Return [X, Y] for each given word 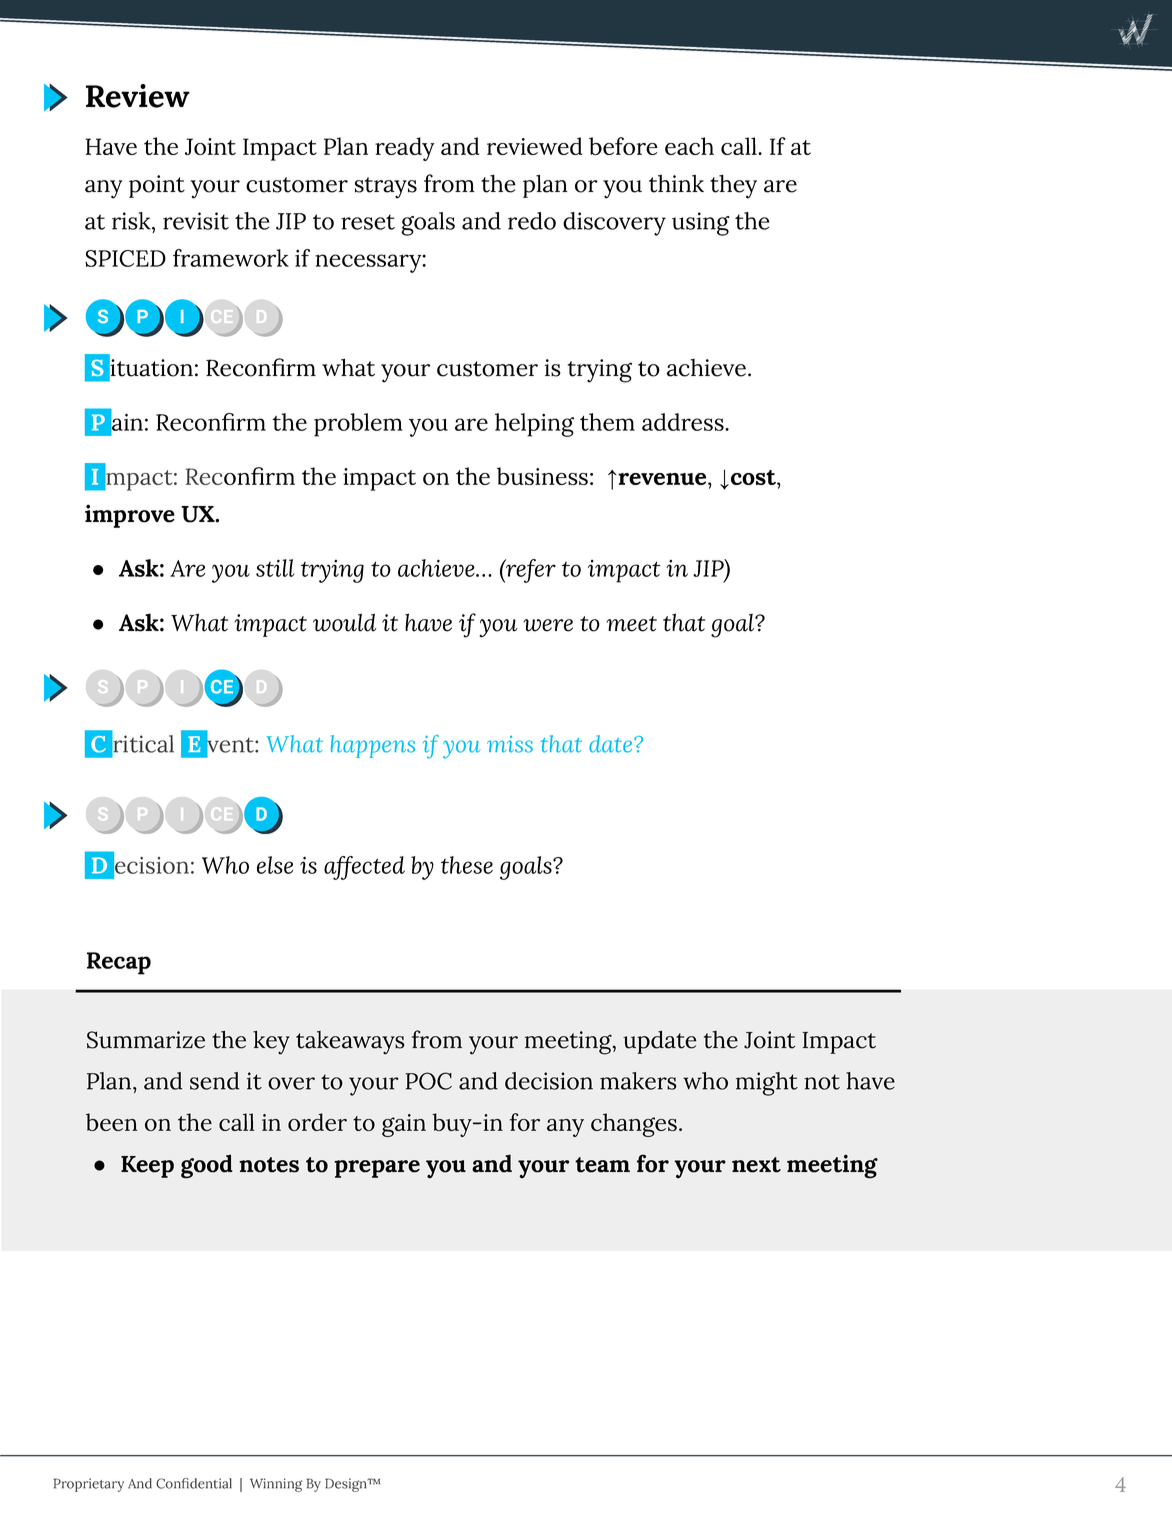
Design [347, 1485]
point [157, 186]
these [467, 865]
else [275, 865]
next [756, 1165]
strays [386, 188]
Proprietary [88, 1485]
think [676, 183]
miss [510, 744]
